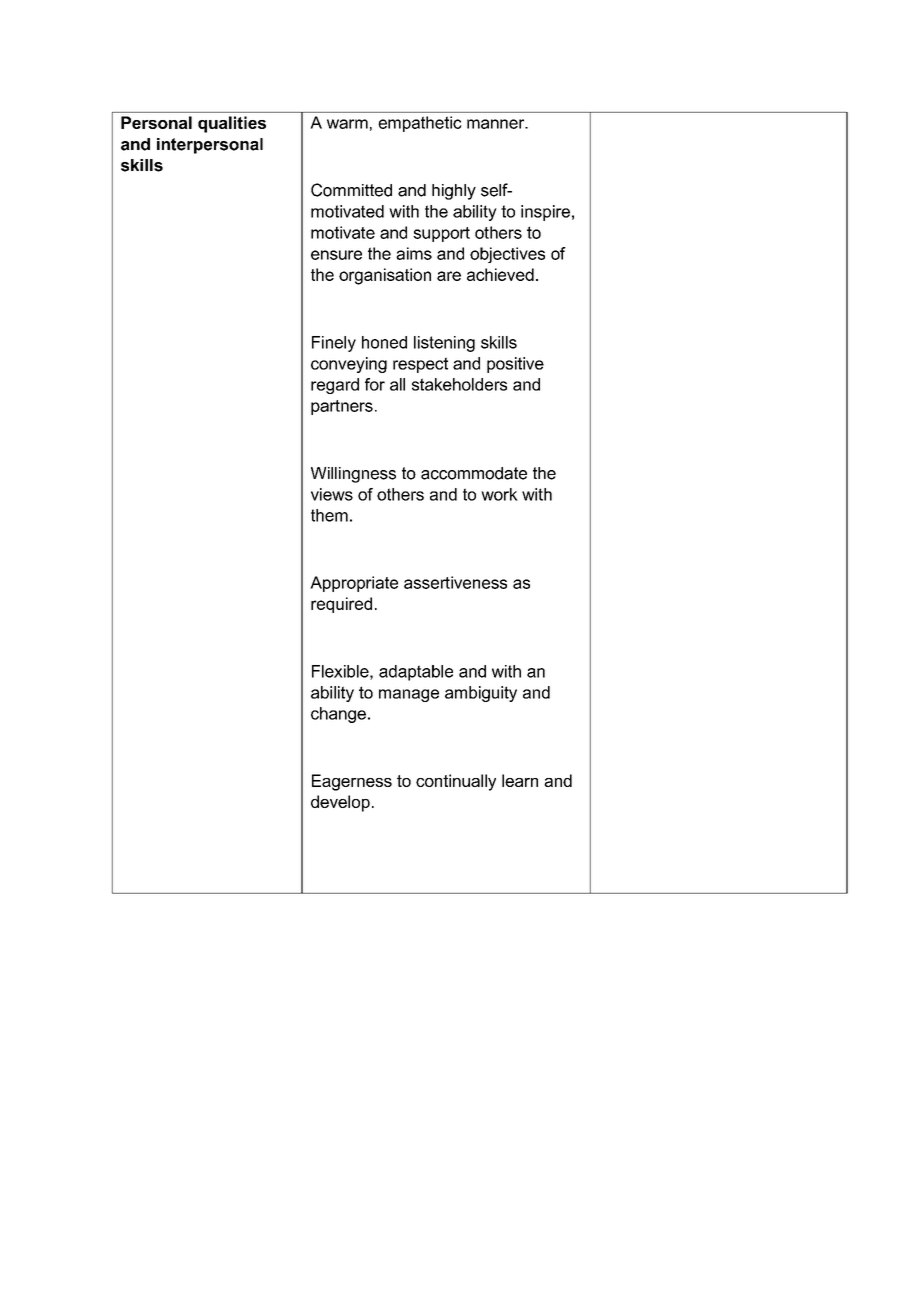  Describe the element at coordinates (340, 803) in the screenshot. I see `develop` at that location.
